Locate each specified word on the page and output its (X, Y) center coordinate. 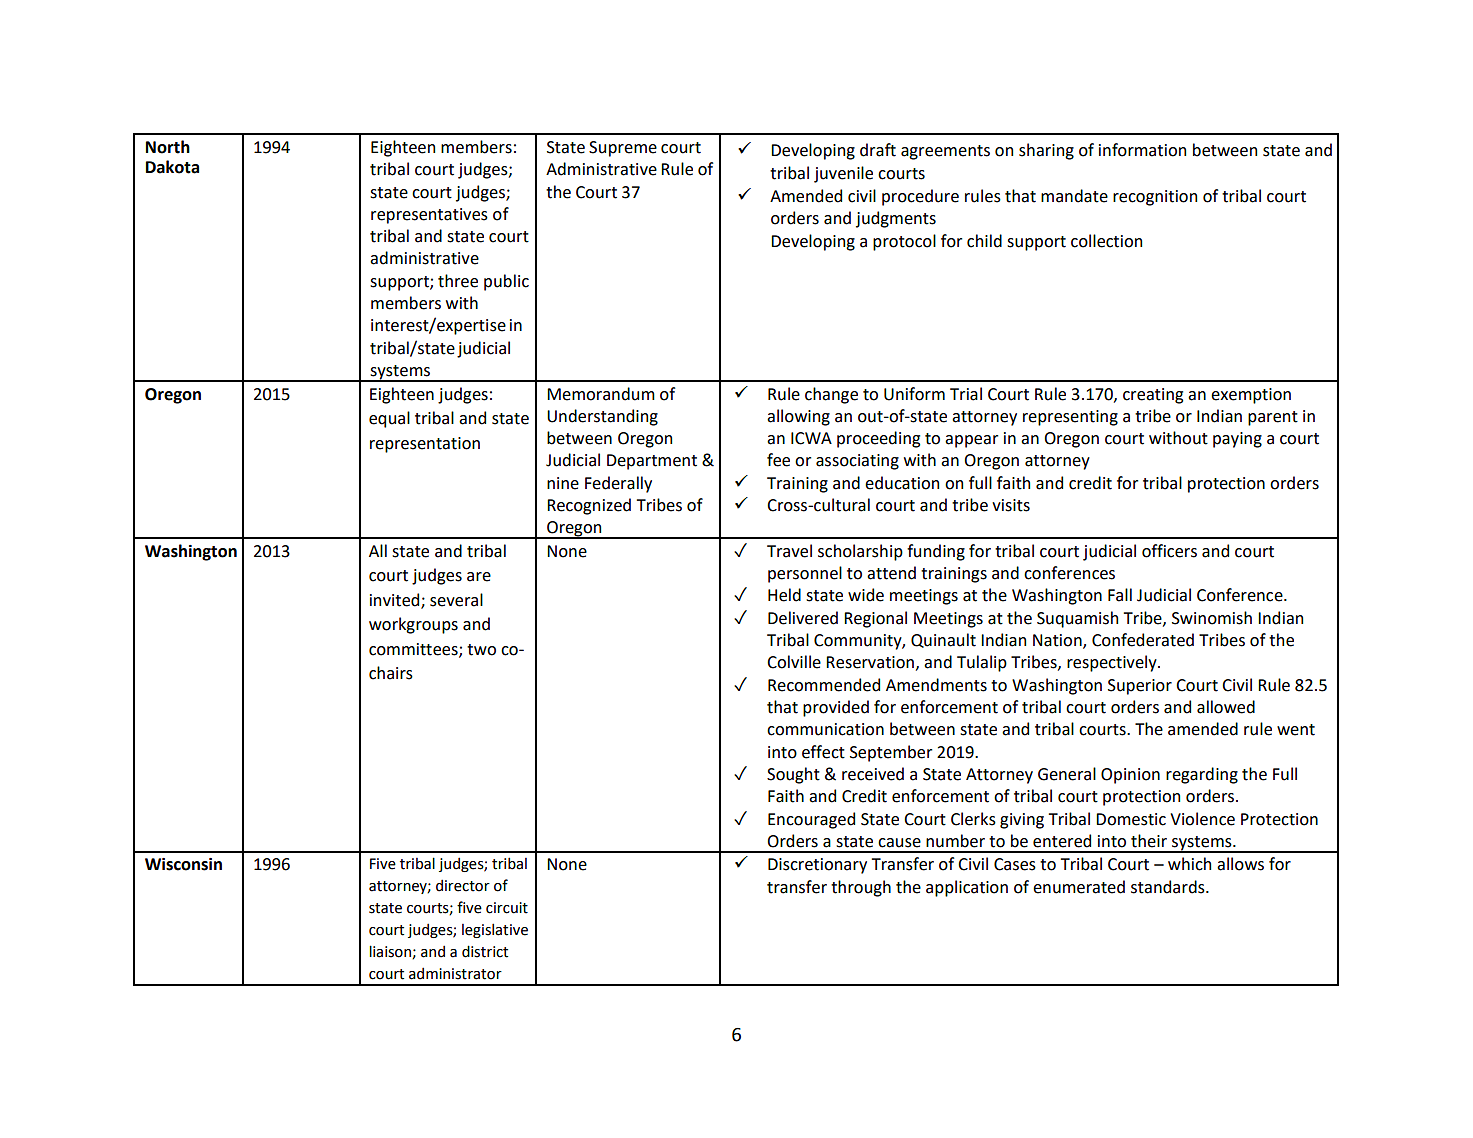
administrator (455, 973)
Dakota (172, 167)
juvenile (843, 174)
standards (1169, 887)
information (1142, 150)
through (861, 888)
